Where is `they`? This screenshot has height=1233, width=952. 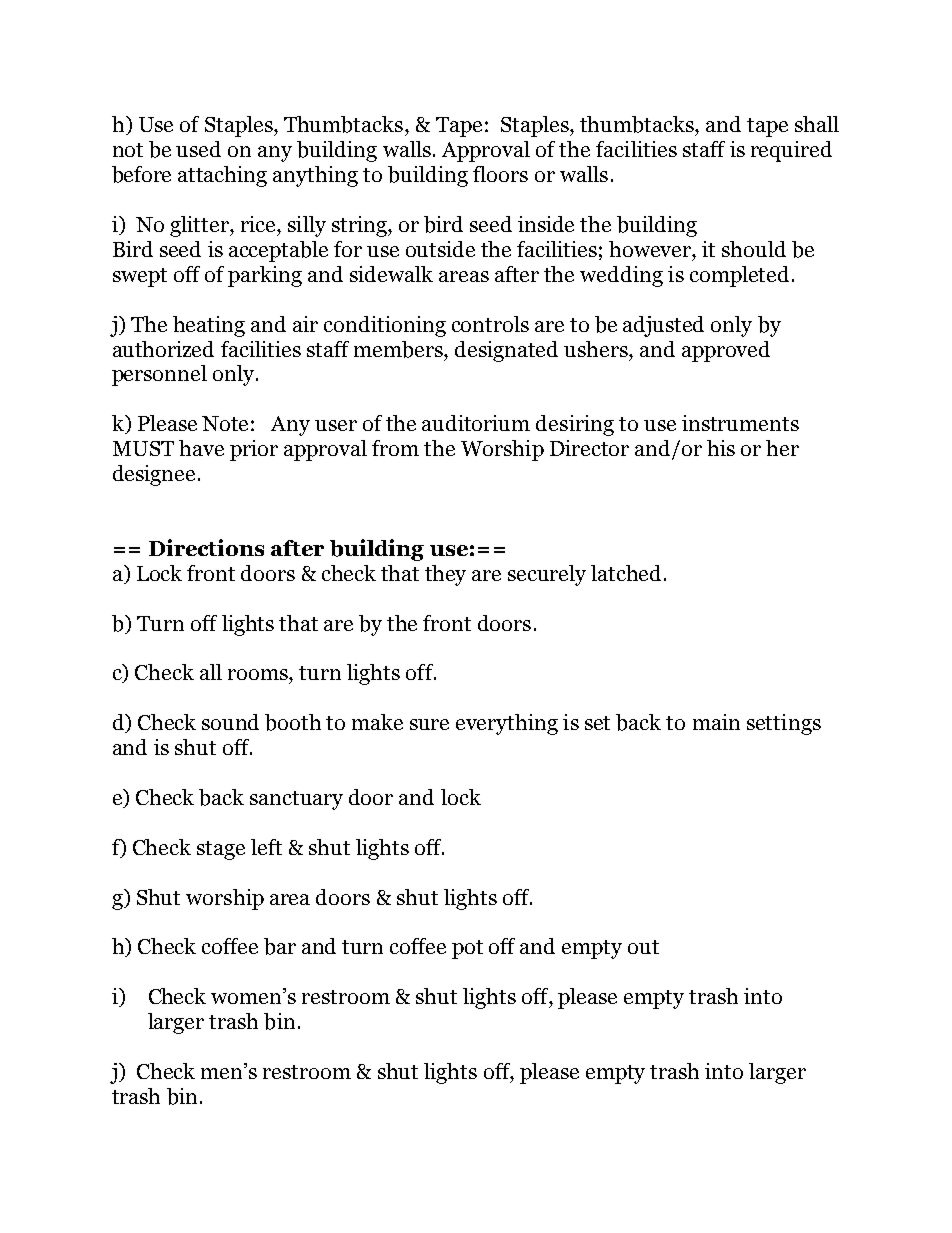 they is located at coordinates (445, 575).
